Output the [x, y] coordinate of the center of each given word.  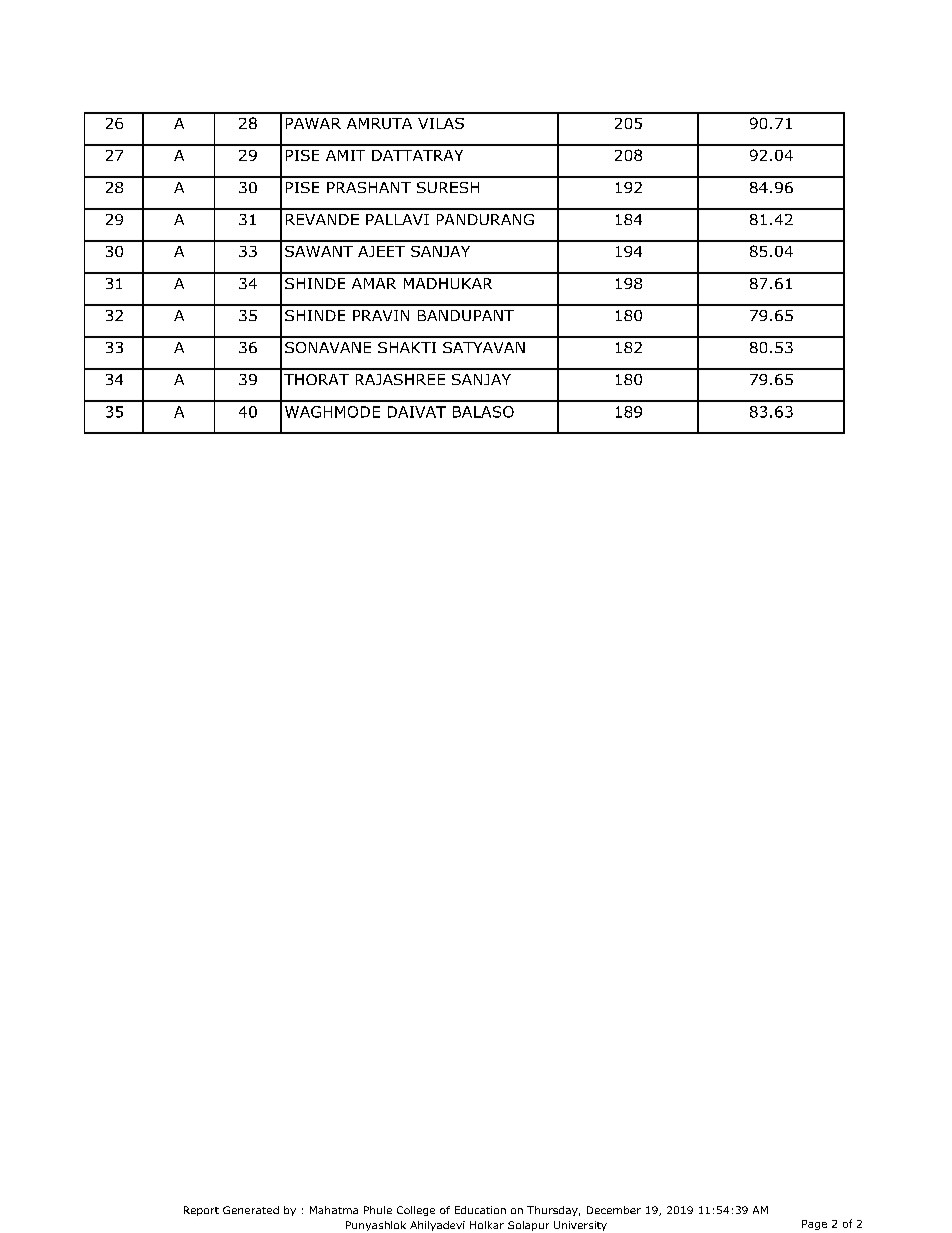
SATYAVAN [484, 347]
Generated [251, 1210]
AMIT [345, 155]
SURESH [448, 187]
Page [814, 1225]
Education [480, 1210]
